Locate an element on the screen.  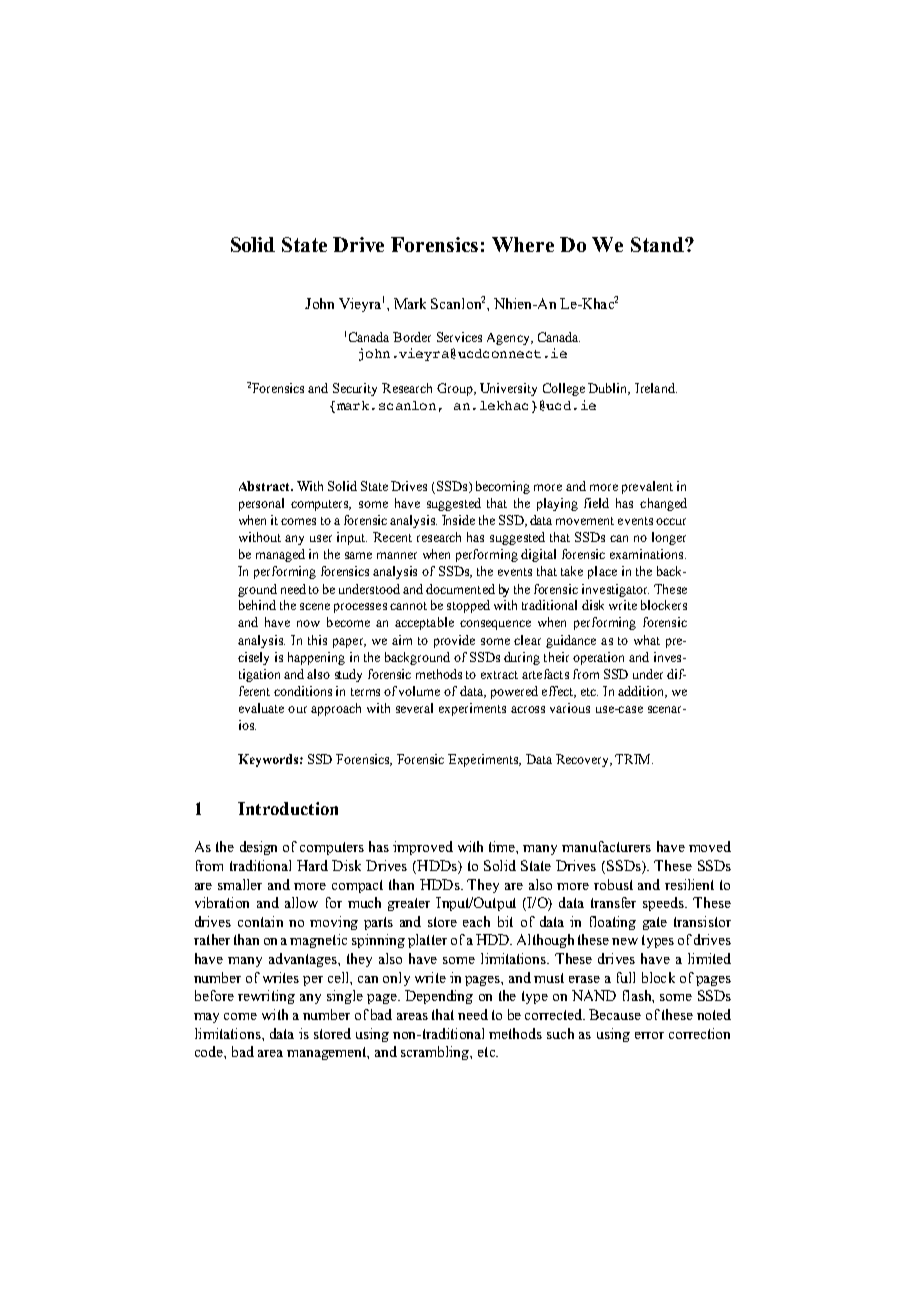
Stand is located at coordinates (658, 244).
